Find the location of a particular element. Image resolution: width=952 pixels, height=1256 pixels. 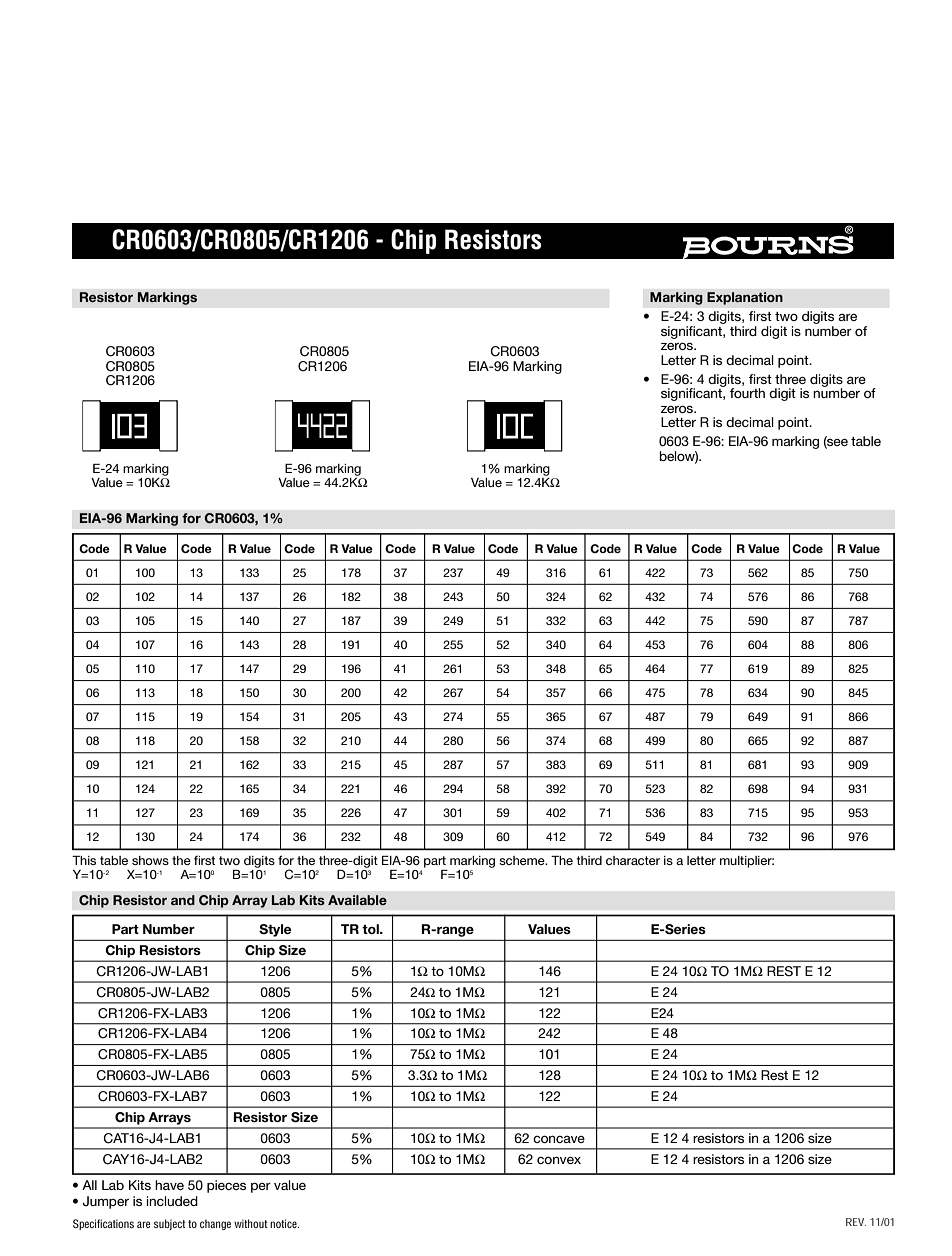

scheme is located at coordinates (523, 860).
